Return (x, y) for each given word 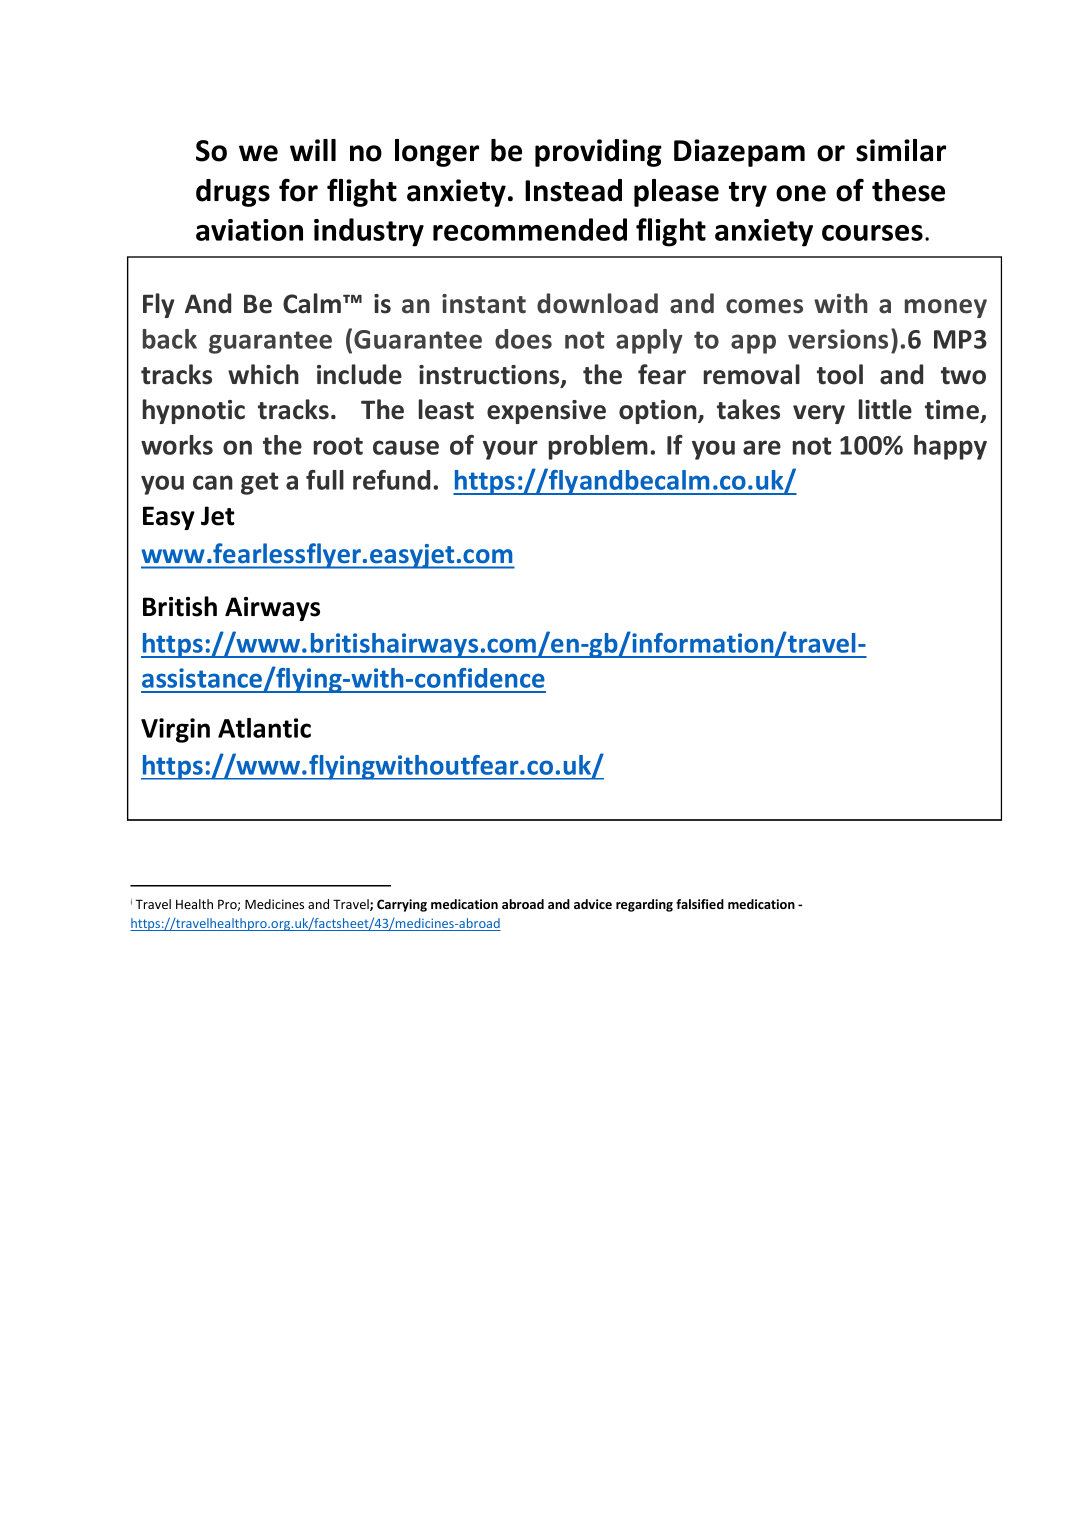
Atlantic (264, 728)
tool (840, 374)
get (259, 483)
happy (950, 447)
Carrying (402, 905)
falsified (700, 904)
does (523, 339)
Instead (573, 190)
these (908, 190)
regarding (644, 905)
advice (593, 904)
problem (598, 447)
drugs (233, 193)
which (263, 374)
